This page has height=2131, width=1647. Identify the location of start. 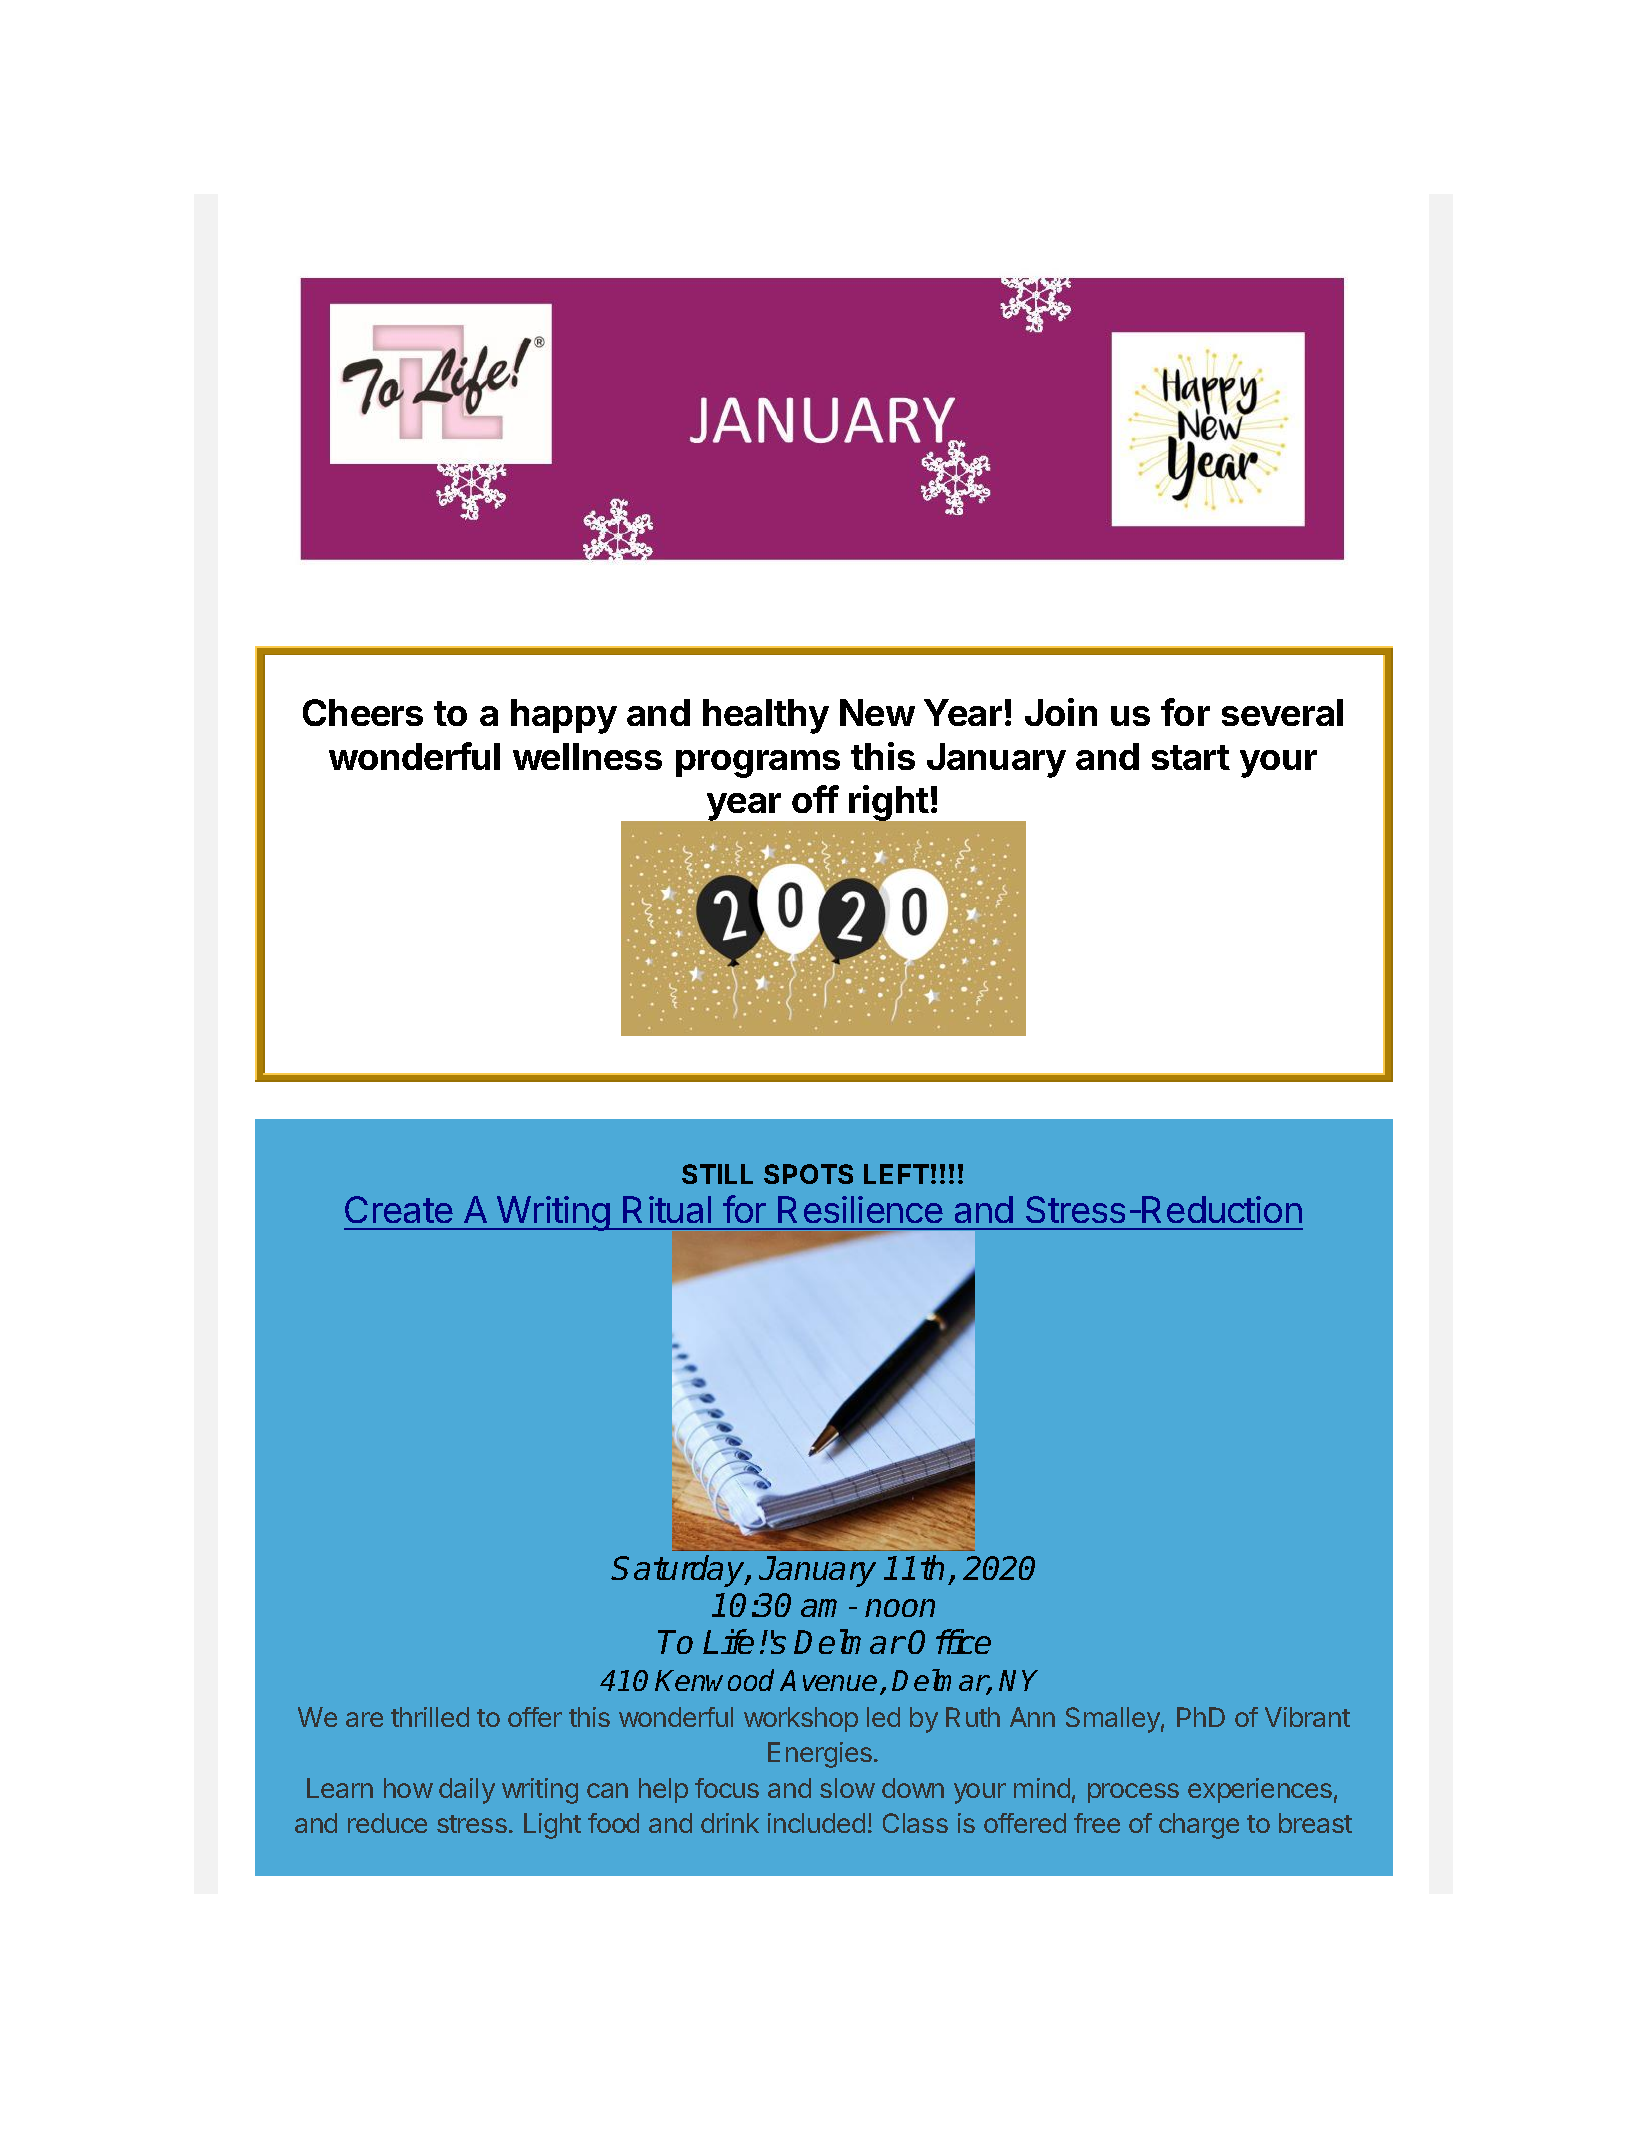
(1191, 757).
